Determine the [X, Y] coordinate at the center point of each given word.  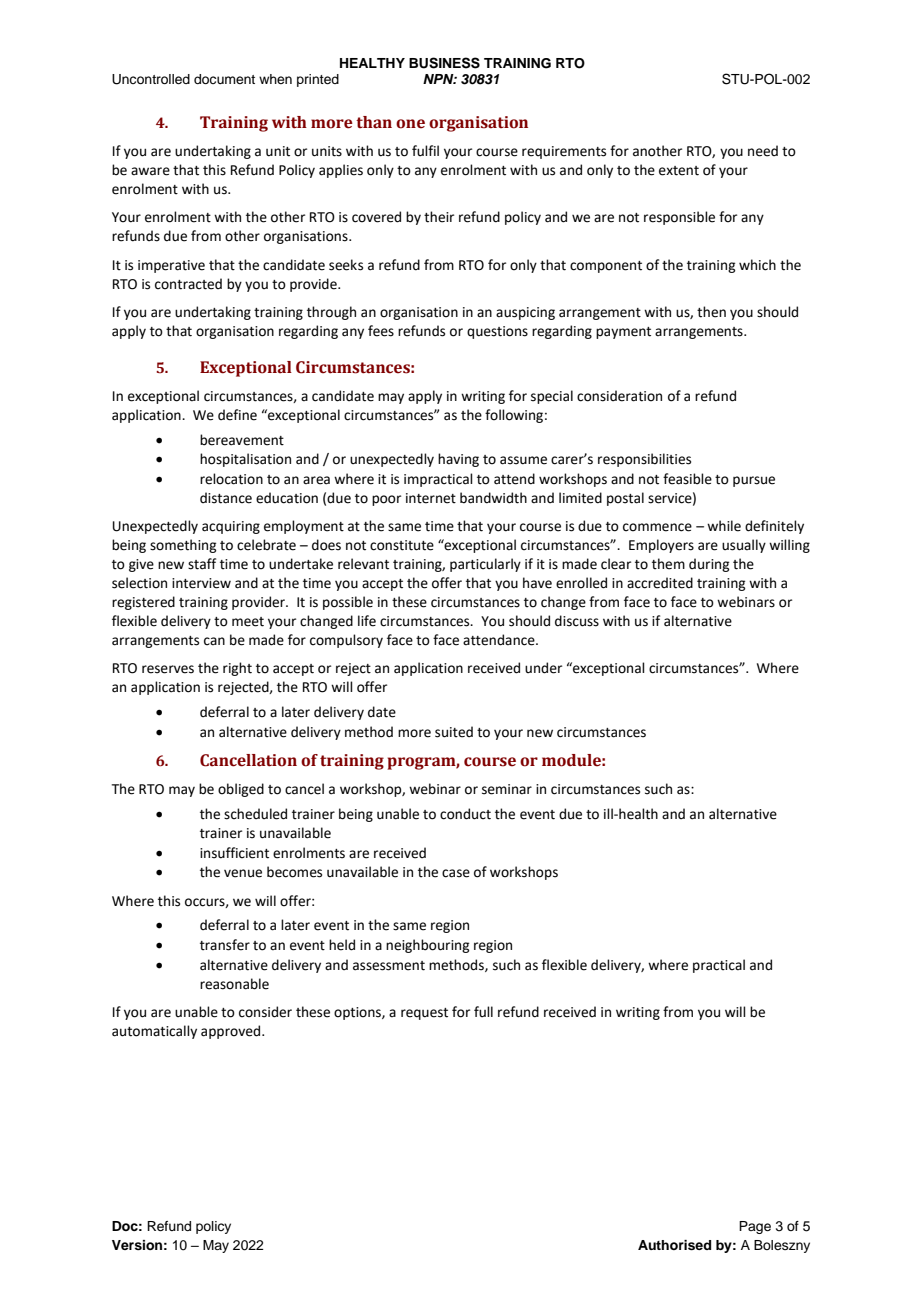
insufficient [234, 853]
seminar [507, 789]
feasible [687, 479]
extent [679, 171]
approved [232, 1032]
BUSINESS [444, 63]
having [458, 460]
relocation [231, 479]
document [224, 79]
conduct [465, 814]
